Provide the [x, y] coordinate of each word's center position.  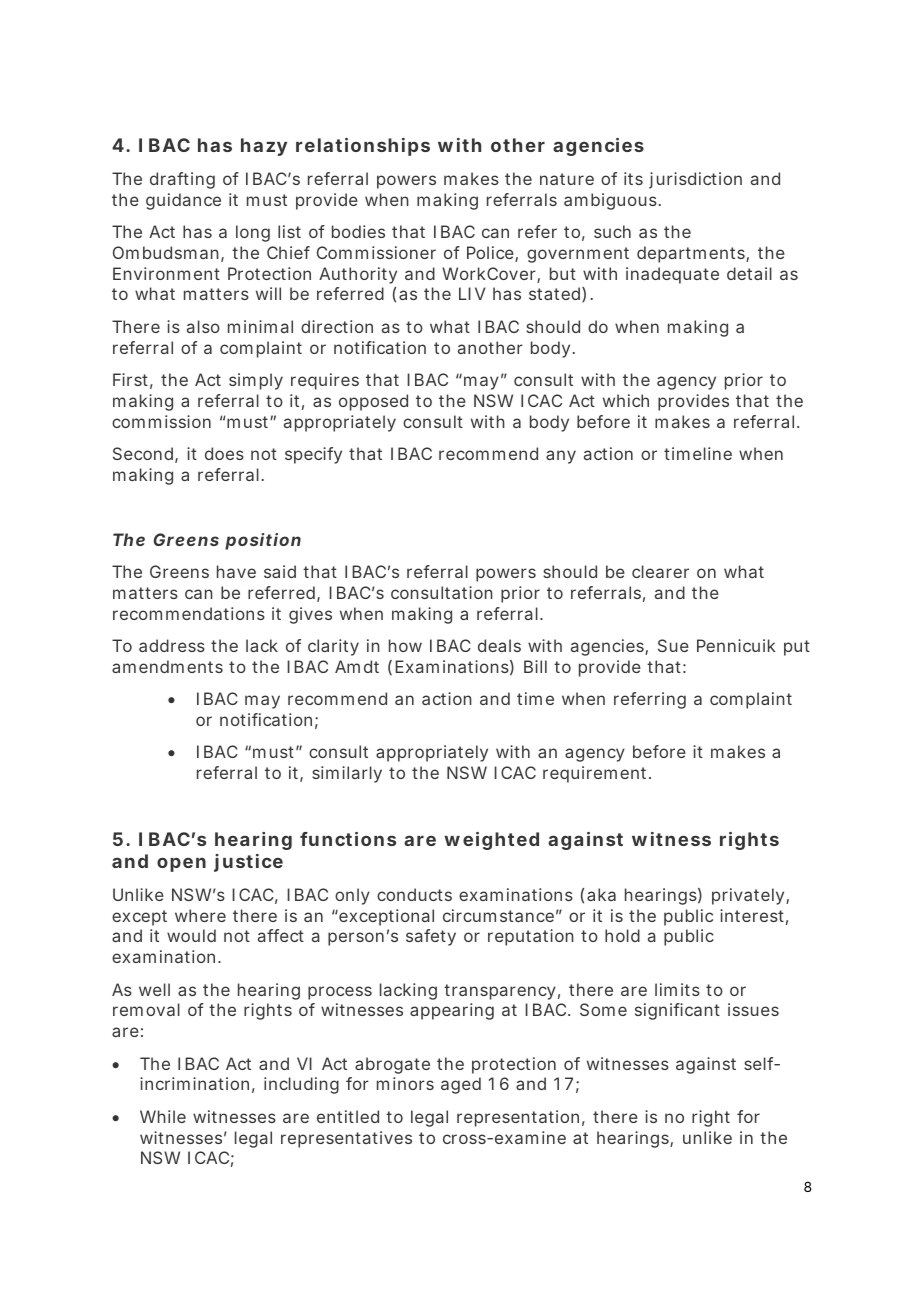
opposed [373, 402]
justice [248, 863]
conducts [414, 894]
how [405, 645]
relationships [363, 147]
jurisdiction [695, 180]
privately [749, 896]
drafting [182, 180]
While [163, 1116]
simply [256, 381]
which [626, 400]
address [172, 645]
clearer [660, 571]
